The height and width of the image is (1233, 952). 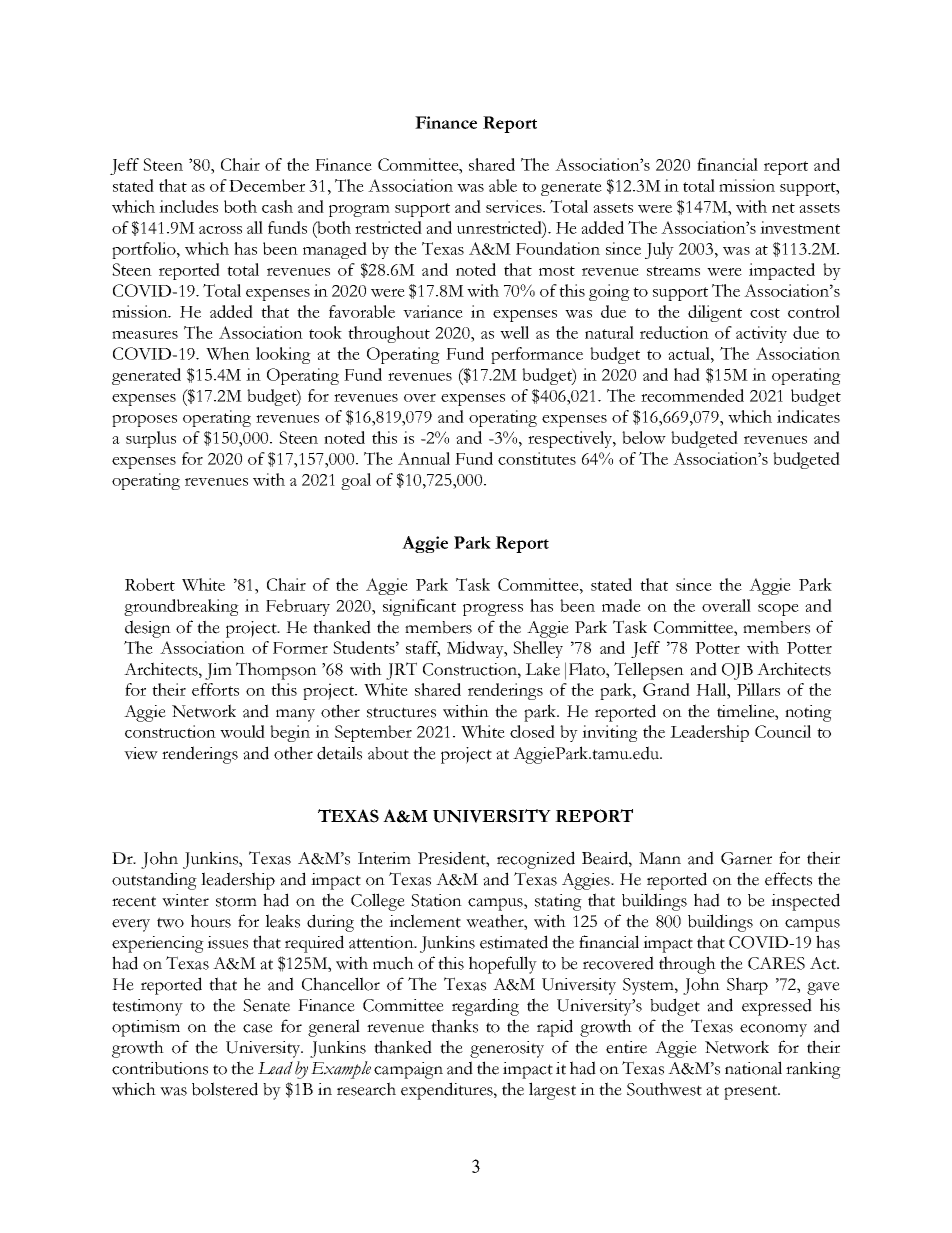 I want to click on bolstered, so click(x=225, y=1089).
